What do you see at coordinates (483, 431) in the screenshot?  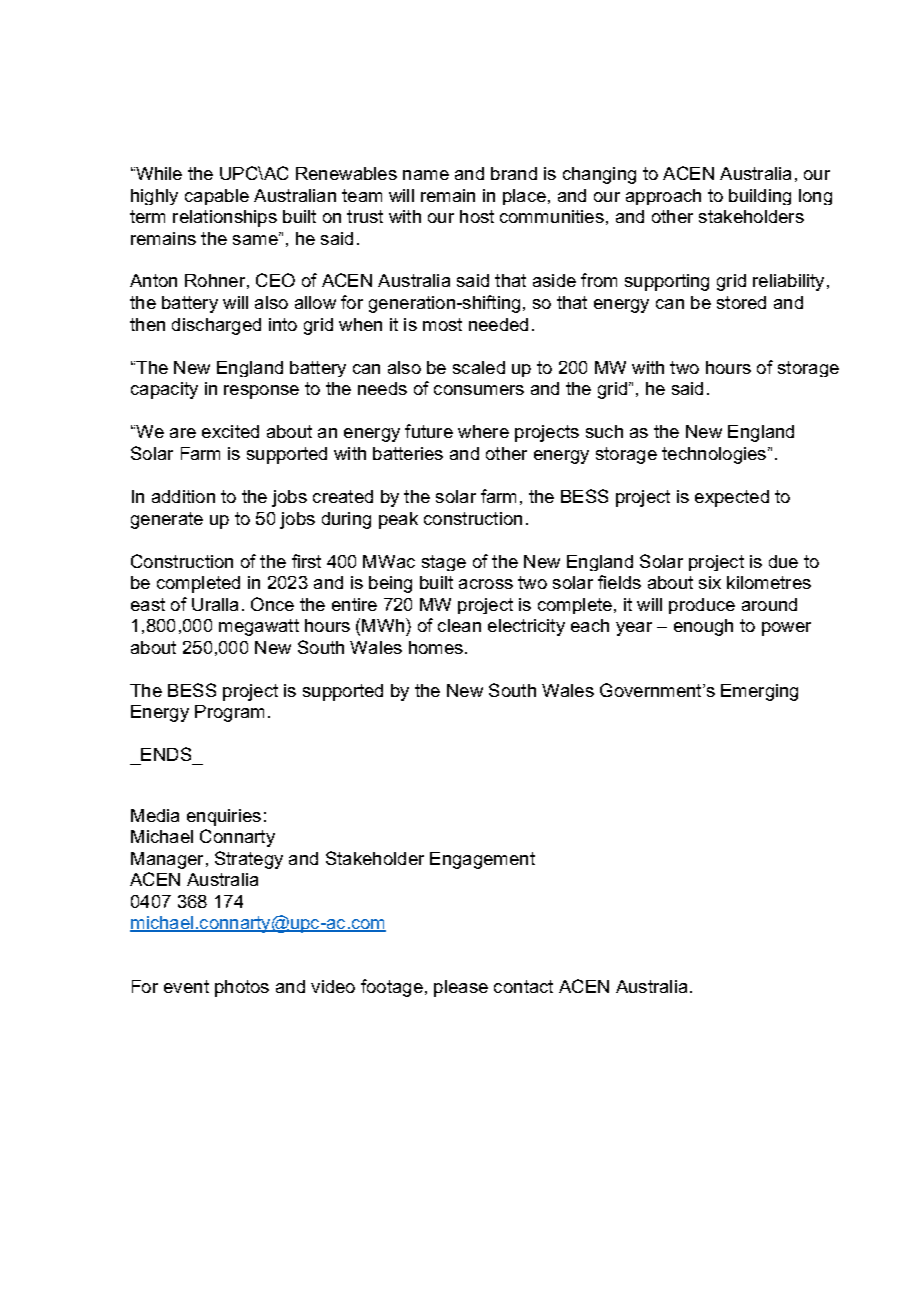 I see `where` at bounding box center [483, 431].
